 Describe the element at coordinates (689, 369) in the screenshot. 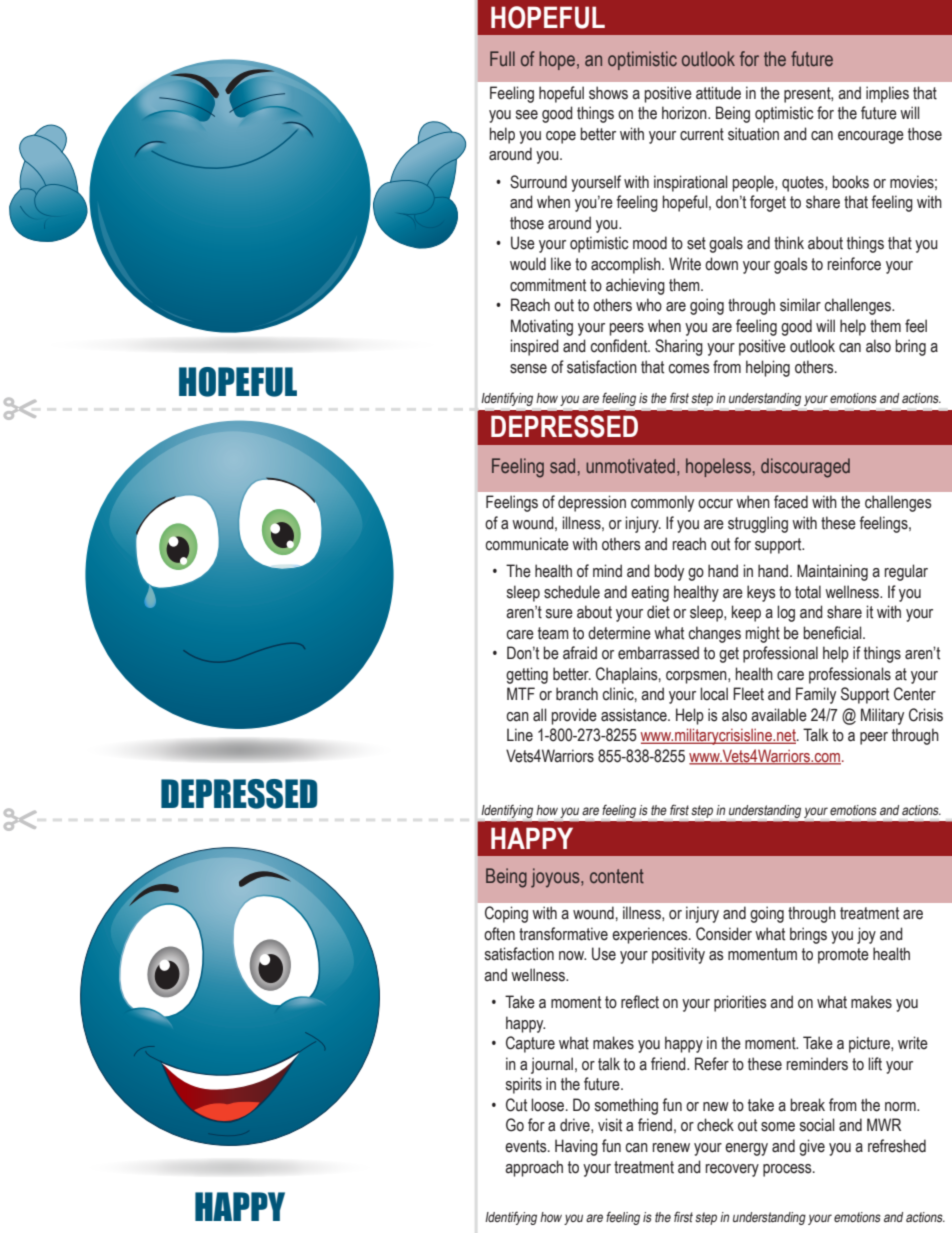

I see `comes` at that location.
